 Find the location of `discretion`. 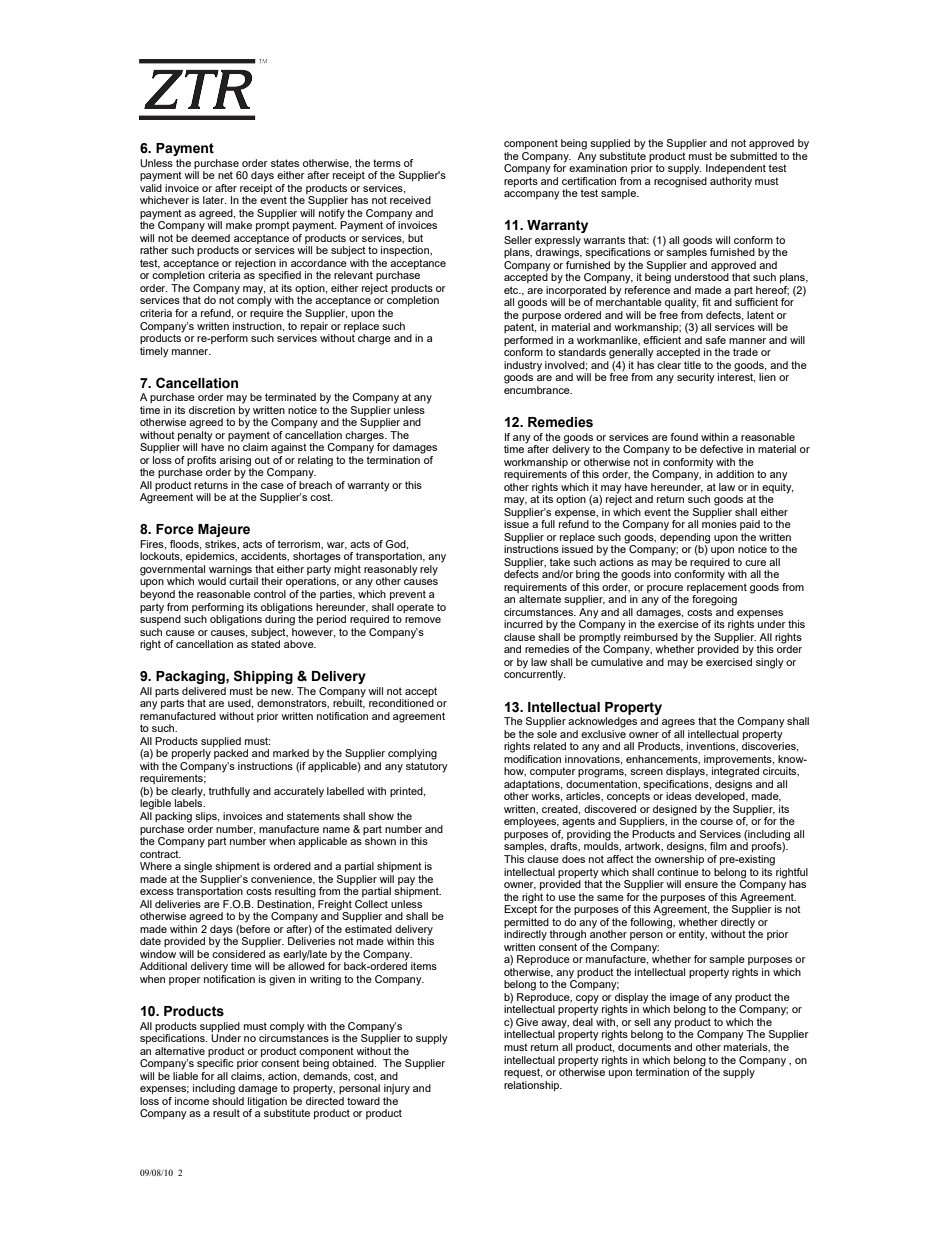

discretion is located at coordinates (212, 410).
